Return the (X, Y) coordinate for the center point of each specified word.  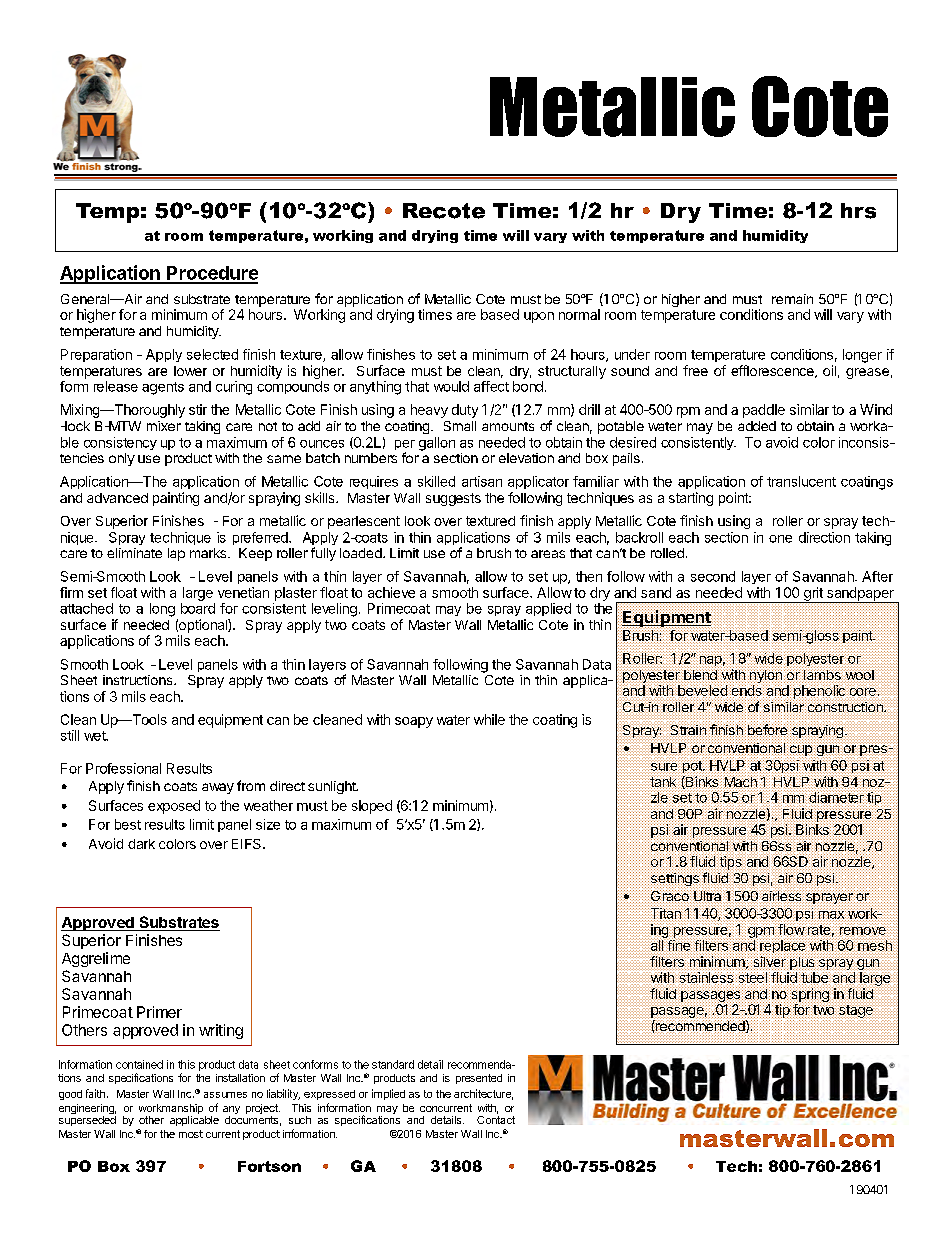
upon (539, 317)
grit (813, 595)
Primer (159, 1012)
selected (212, 354)
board (198, 608)
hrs (858, 211)
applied (548, 609)
